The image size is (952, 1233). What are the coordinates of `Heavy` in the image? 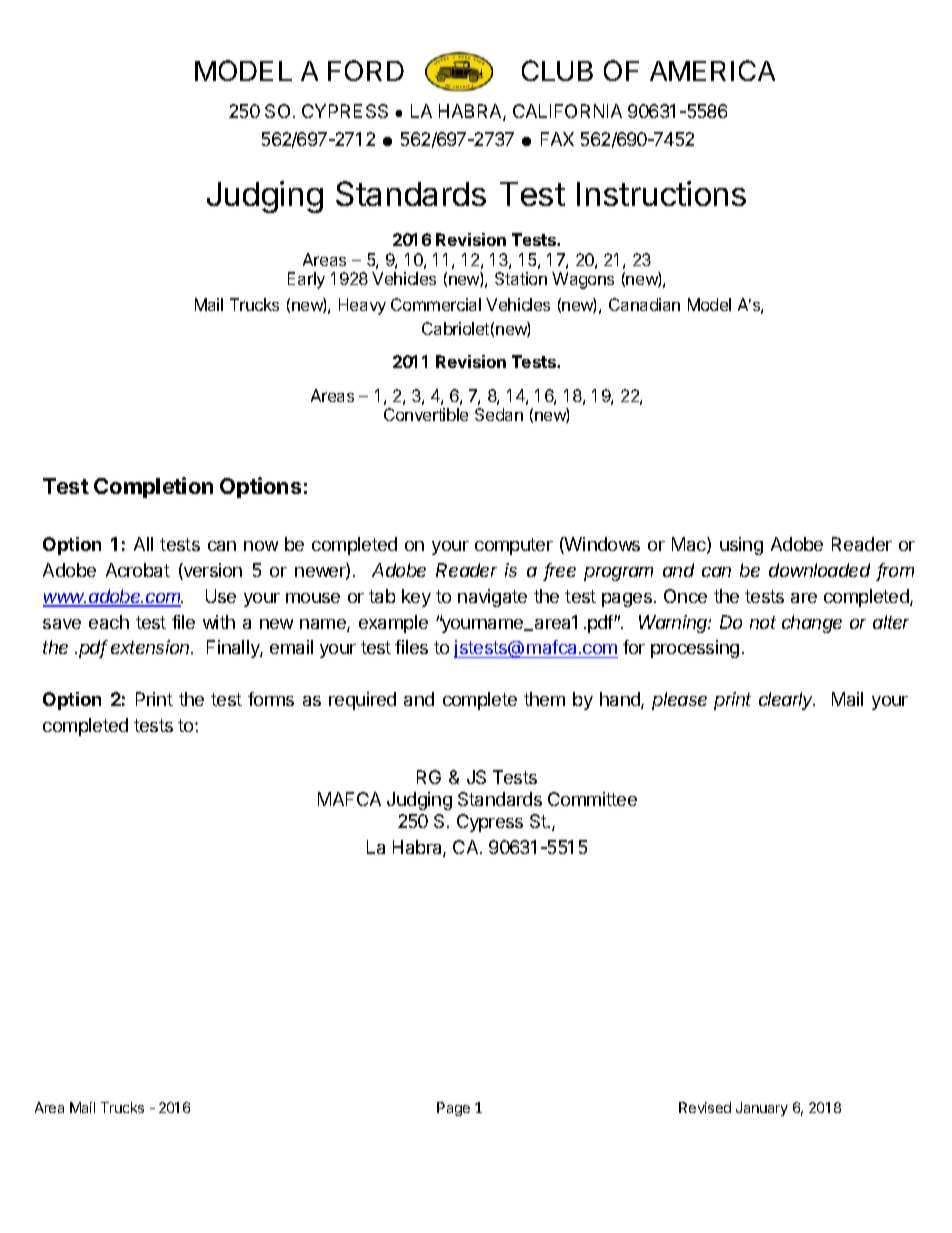 It's located at (362, 306).
